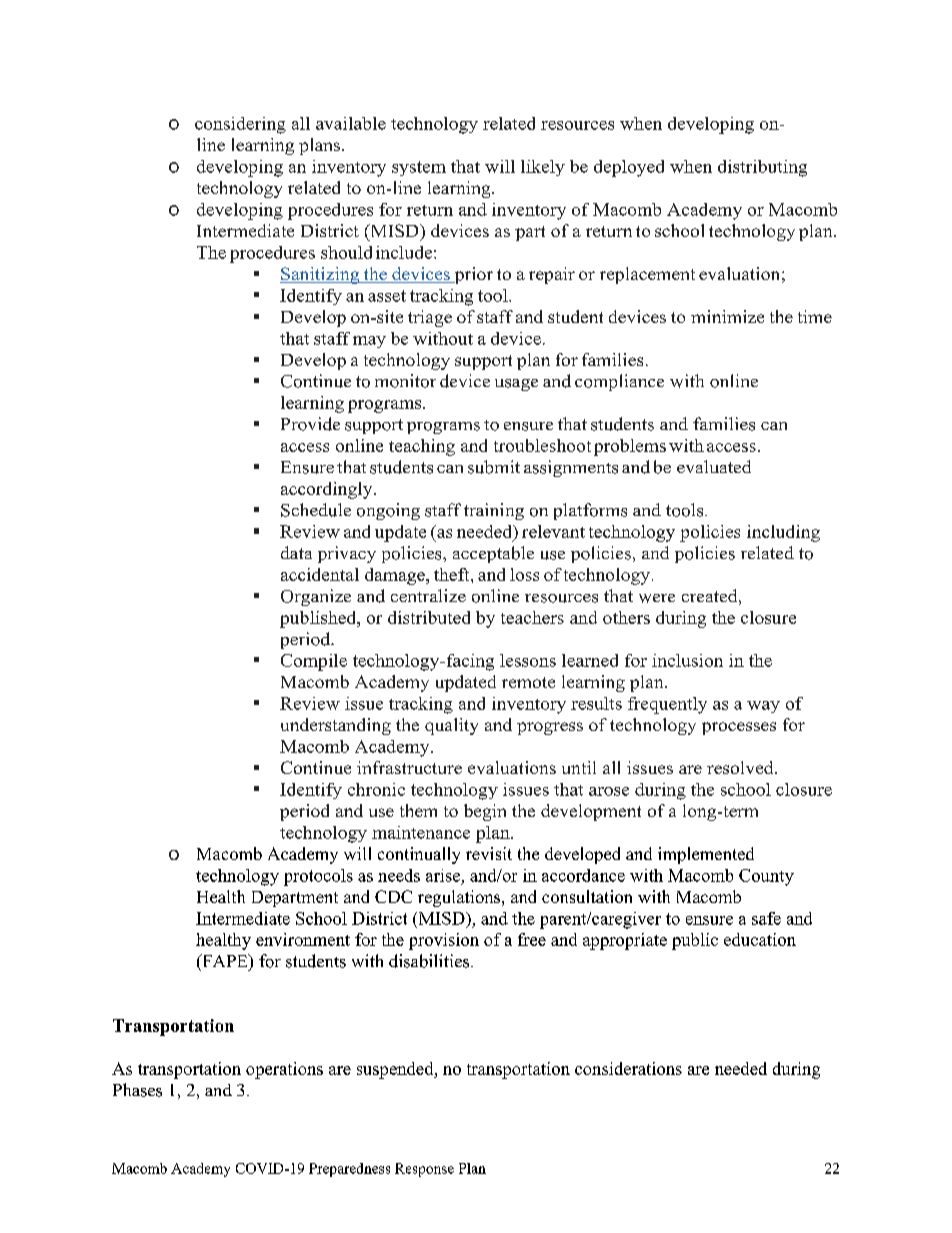 This document has height=1233, width=952. I want to click on Phases, so click(137, 1090).
